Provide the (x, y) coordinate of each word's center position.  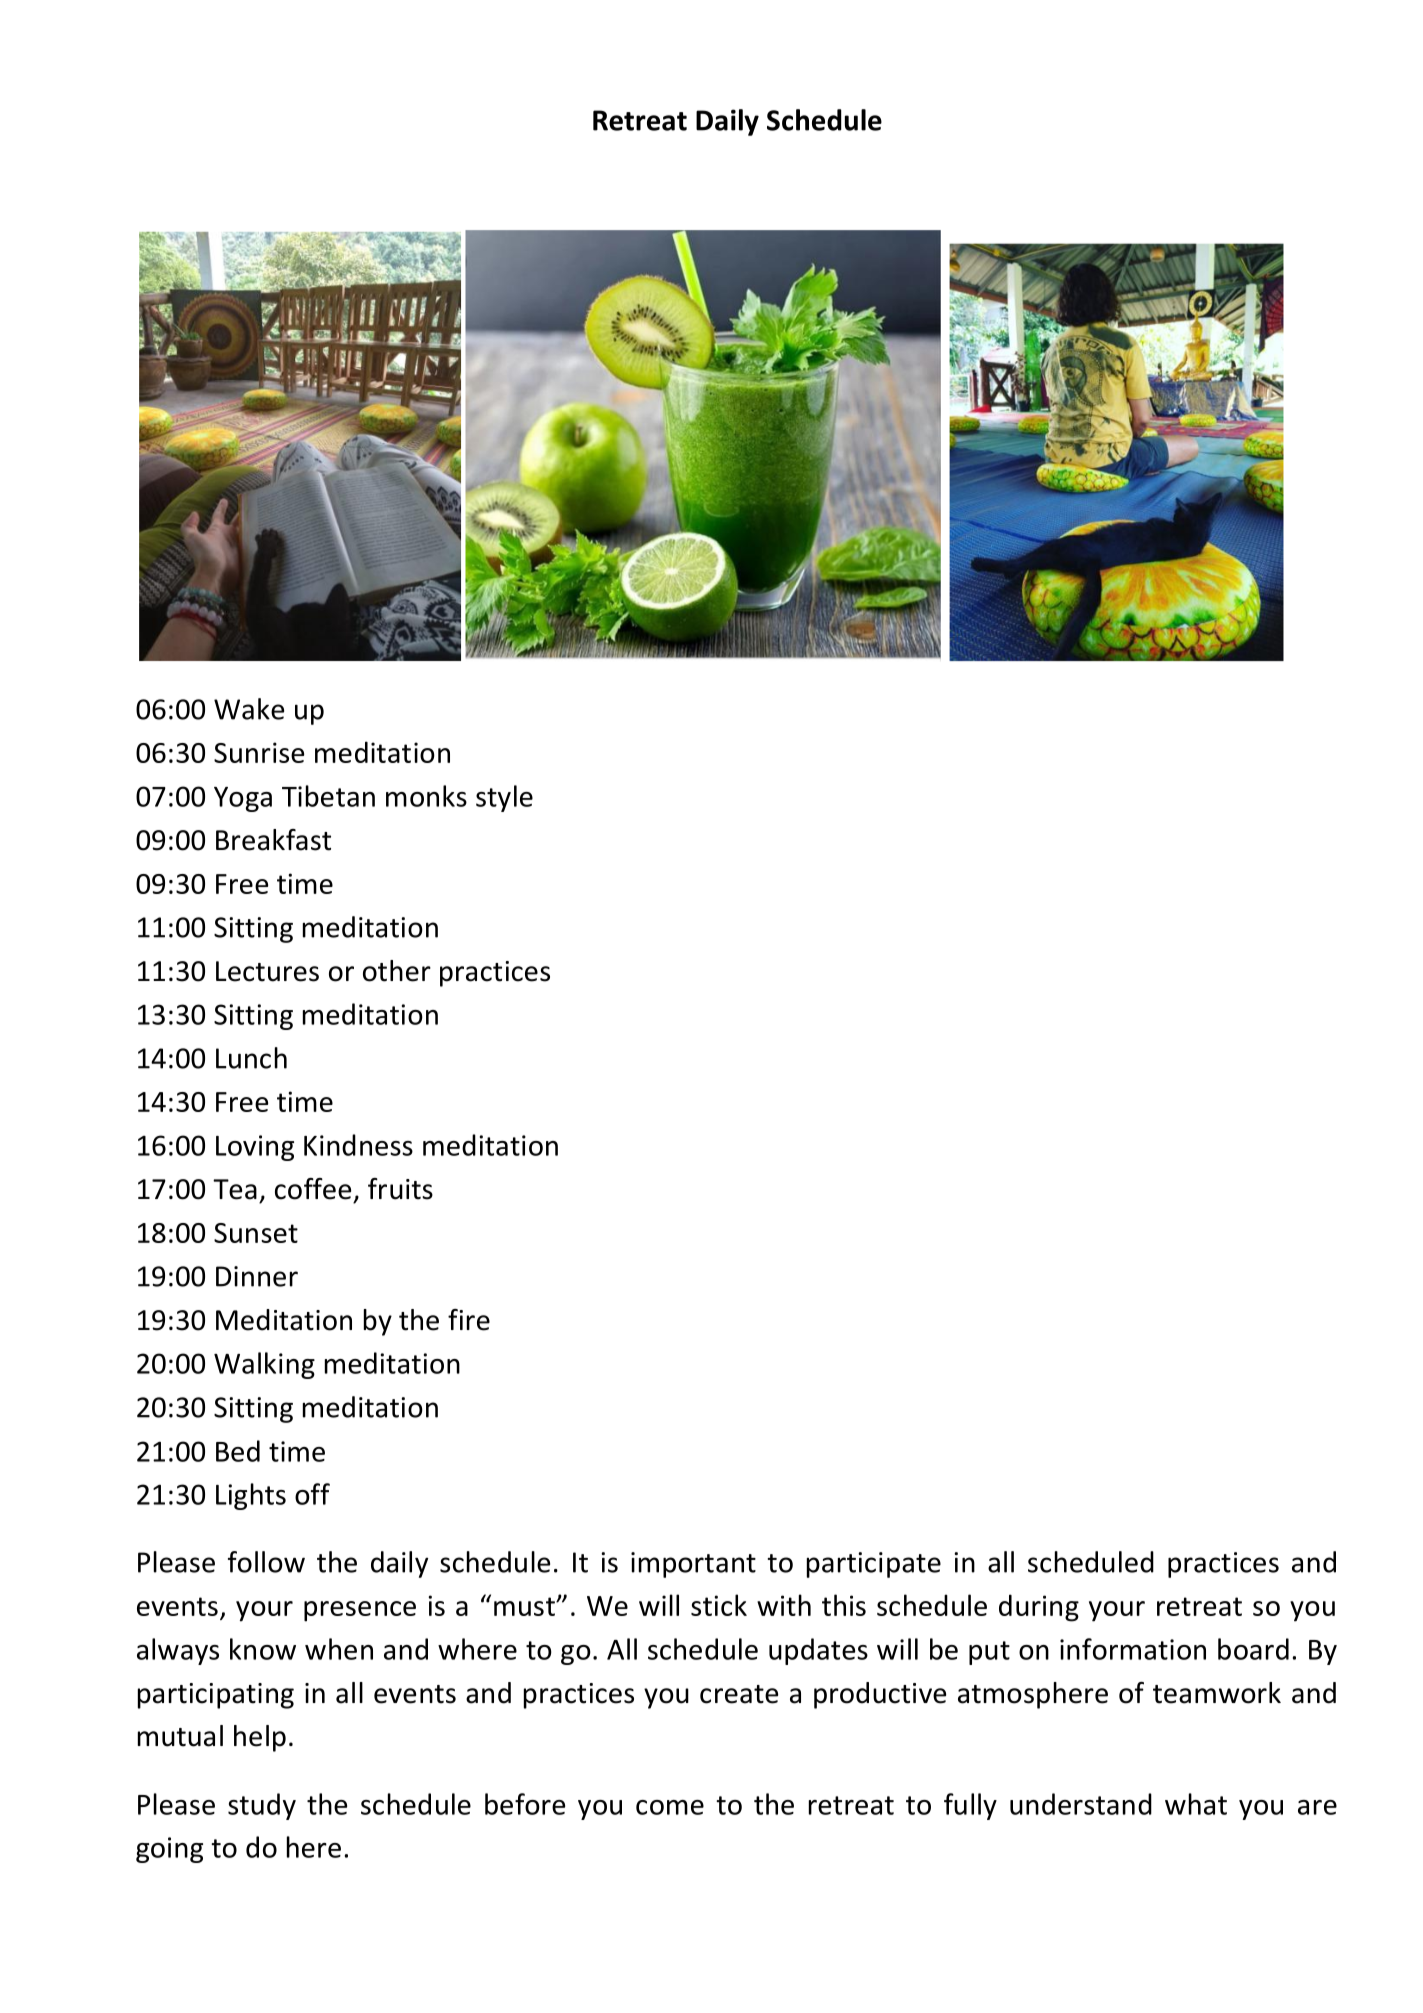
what (1196, 1804)
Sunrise (259, 752)
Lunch (251, 1058)
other (397, 971)
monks (426, 796)
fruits (400, 1189)
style (504, 798)
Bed (238, 1451)
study (262, 1806)
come (670, 1807)
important (693, 1565)
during (1039, 1608)
